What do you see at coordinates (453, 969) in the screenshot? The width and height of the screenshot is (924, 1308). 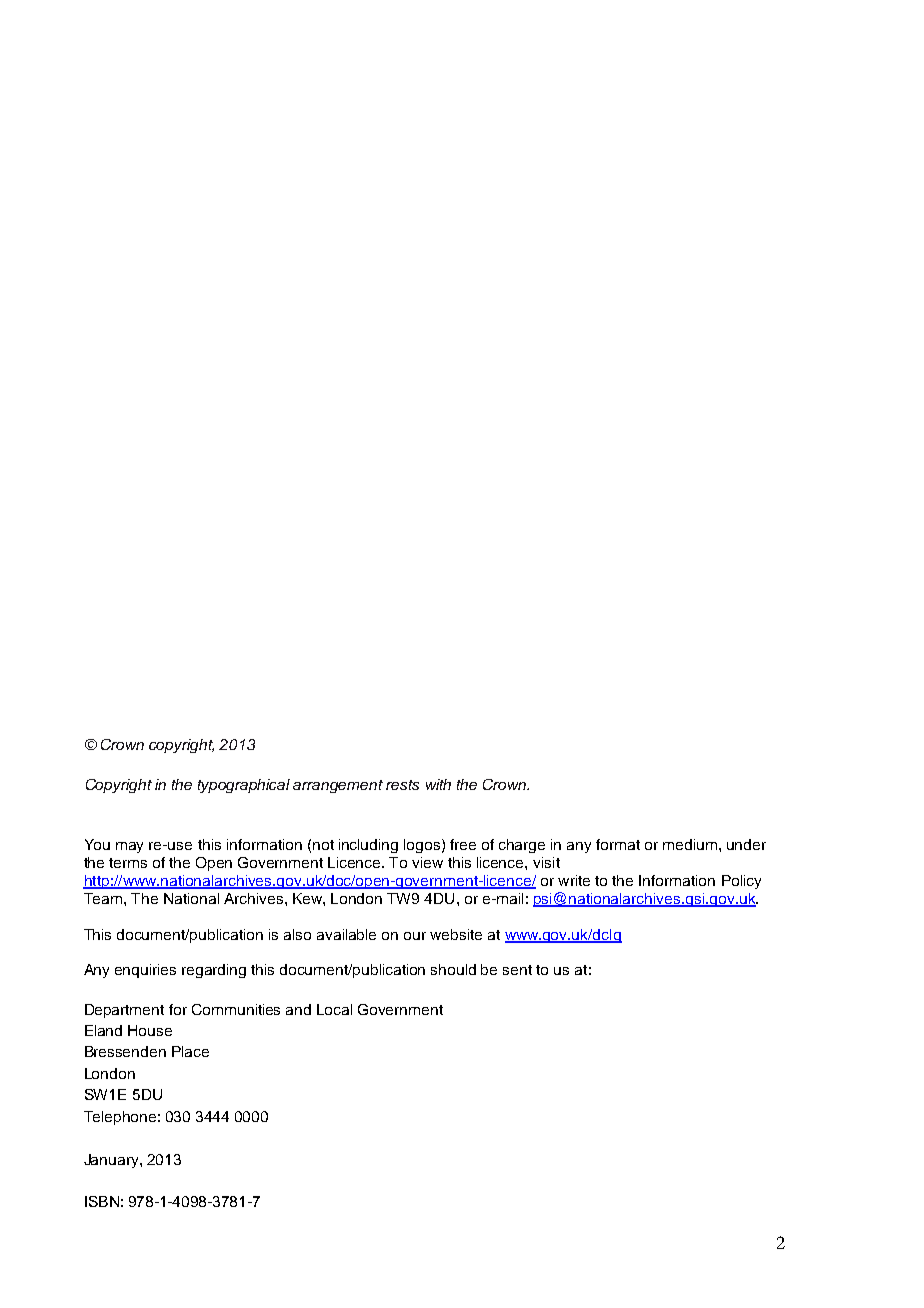 I see `should` at bounding box center [453, 969].
